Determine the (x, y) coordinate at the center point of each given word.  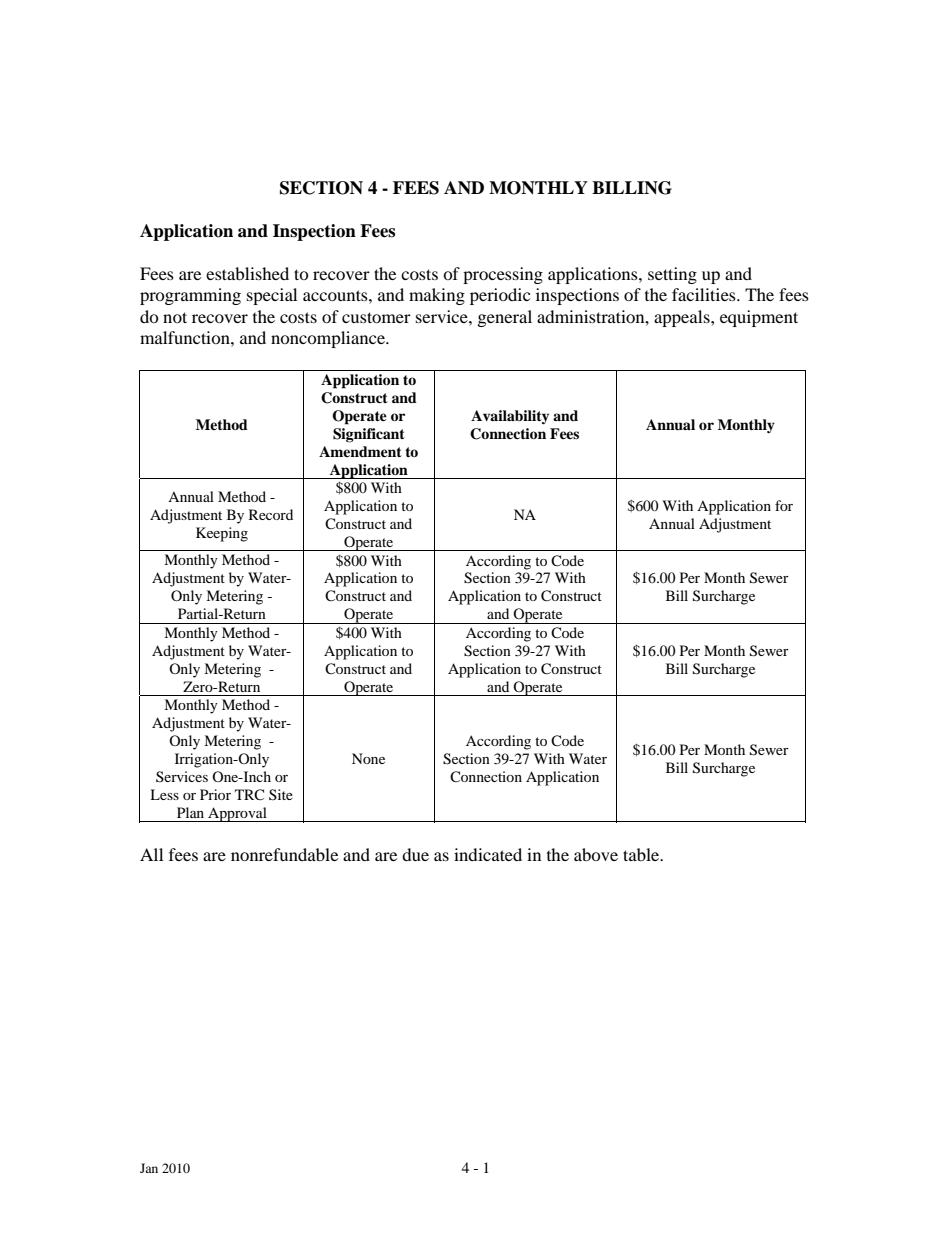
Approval (237, 814)
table (642, 854)
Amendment (360, 451)
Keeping (222, 534)
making (437, 296)
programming (190, 296)
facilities (705, 294)
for (784, 505)
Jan (149, 1168)
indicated (488, 854)
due (415, 854)
